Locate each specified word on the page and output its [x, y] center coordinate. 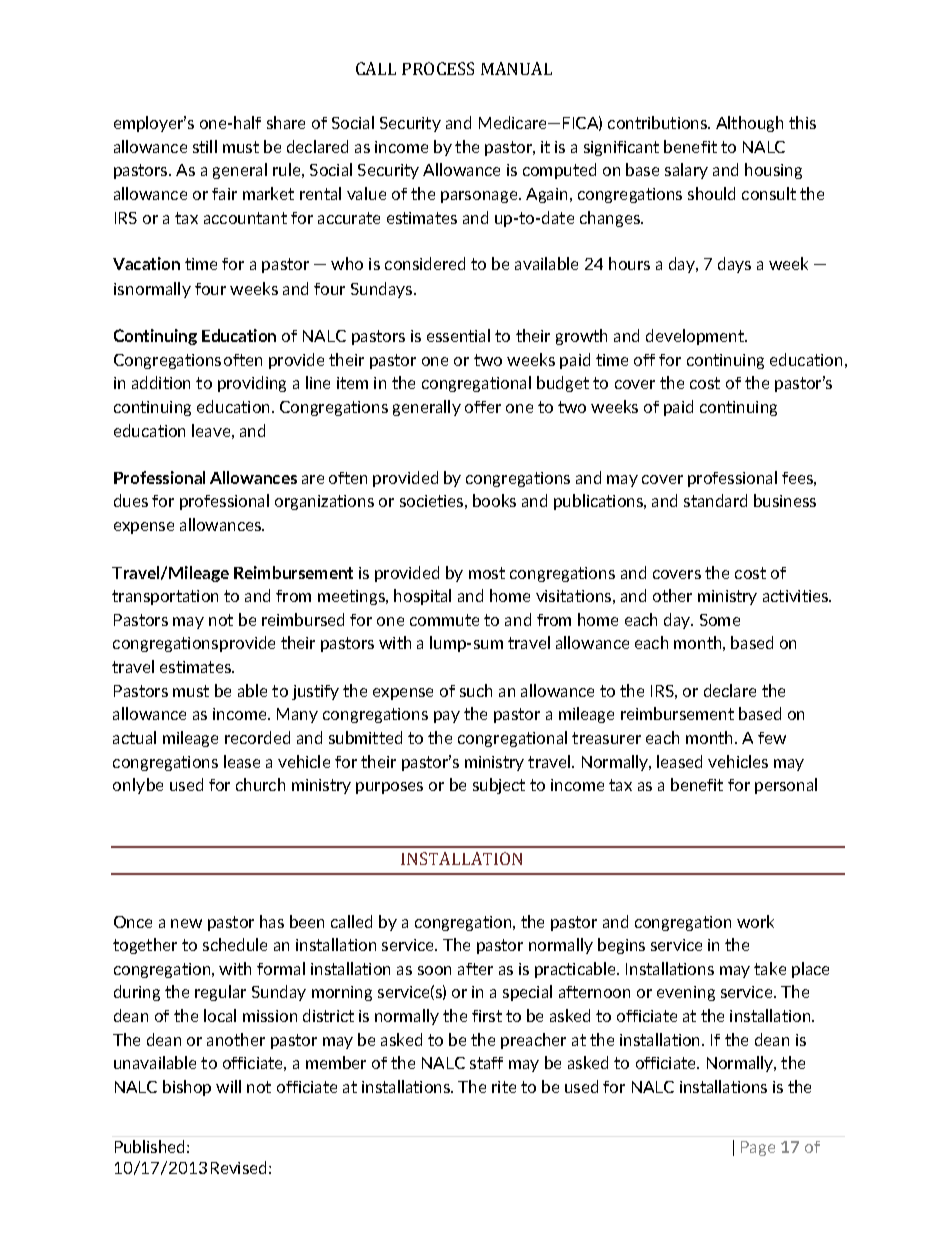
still [205, 146]
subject [499, 786]
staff [486, 1063]
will [228, 1086]
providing [252, 384]
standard [715, 500]
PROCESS [438, 68]
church [260, 784]
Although [749, 124]
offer [483, 407]
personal [786, 786]
